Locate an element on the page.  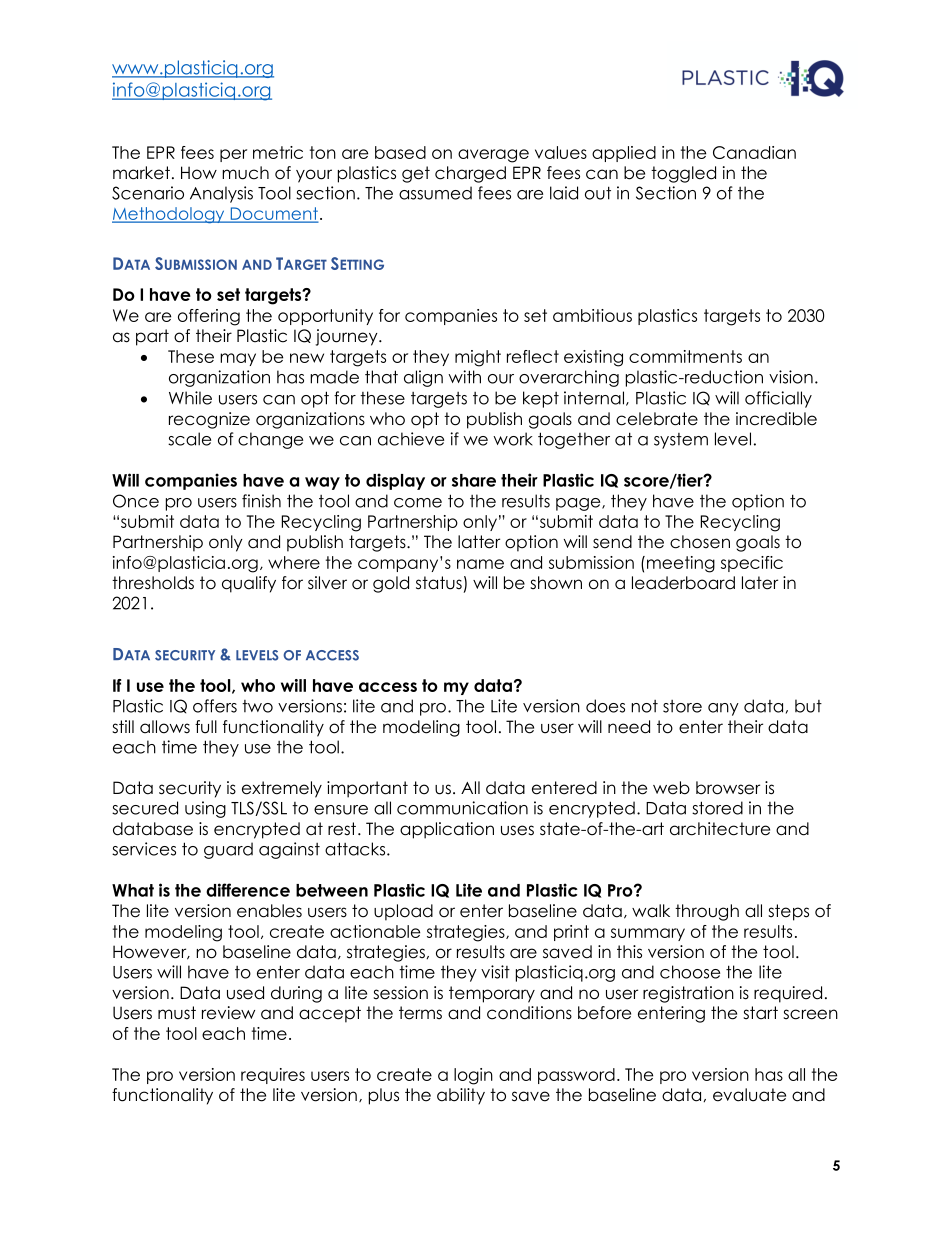
Analysis is located at coordinates (221, 194).
